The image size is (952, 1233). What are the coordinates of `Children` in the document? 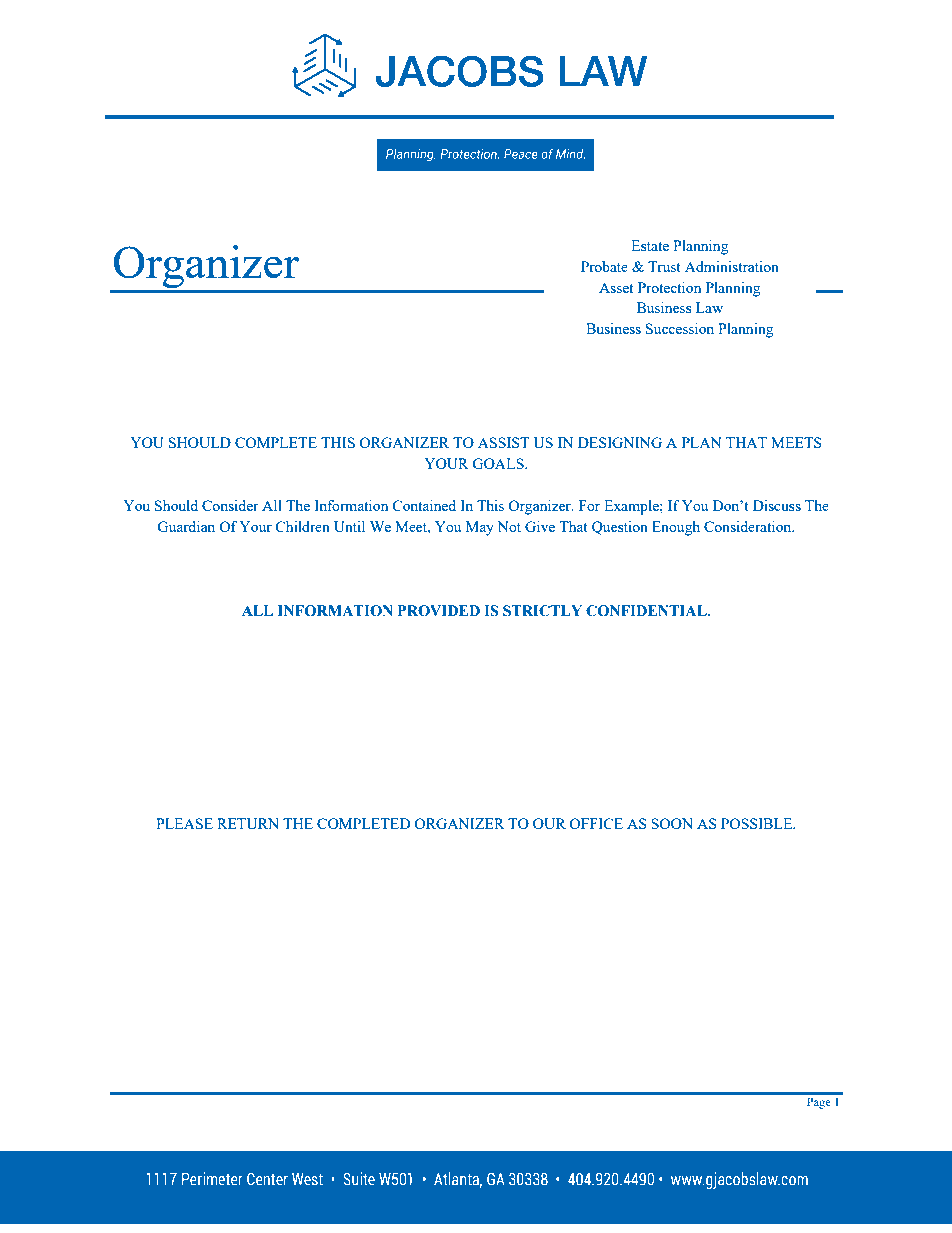 It's located at (302, 526).
